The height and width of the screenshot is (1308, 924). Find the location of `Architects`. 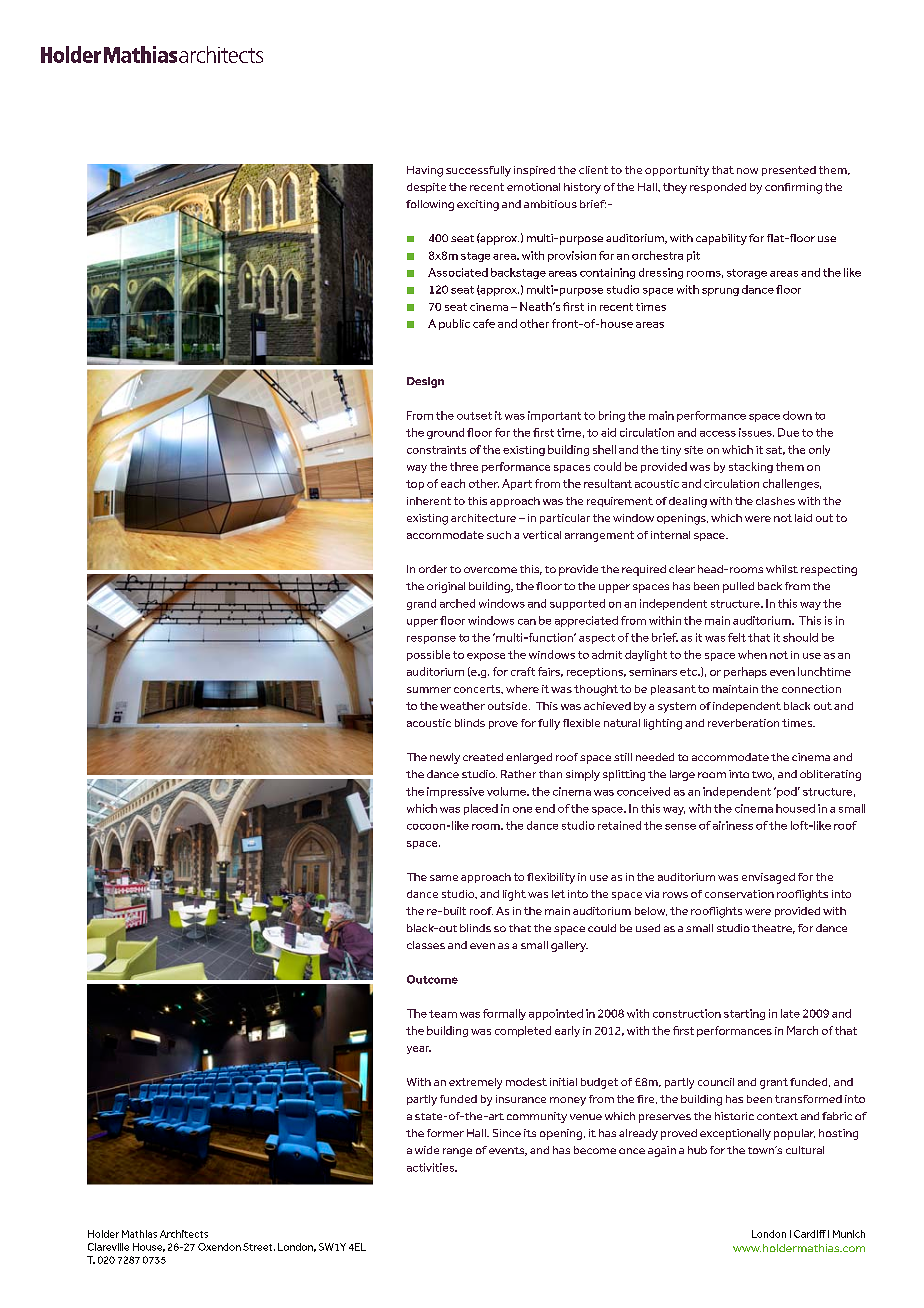

Architects is located at coordinates (184, 1234).
